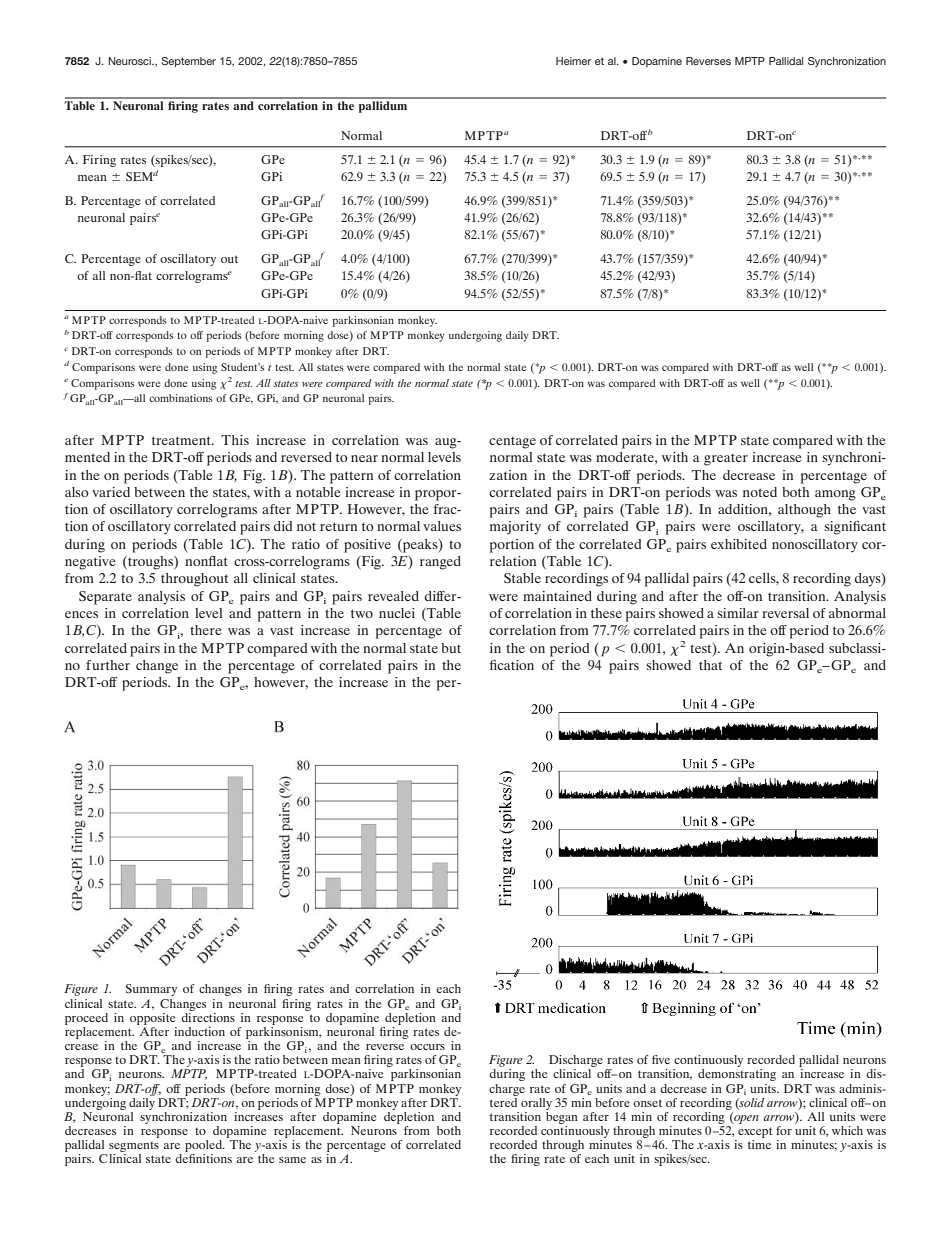 The image size is (952, 1239). I want to click on reversal, so click(785, 613).
